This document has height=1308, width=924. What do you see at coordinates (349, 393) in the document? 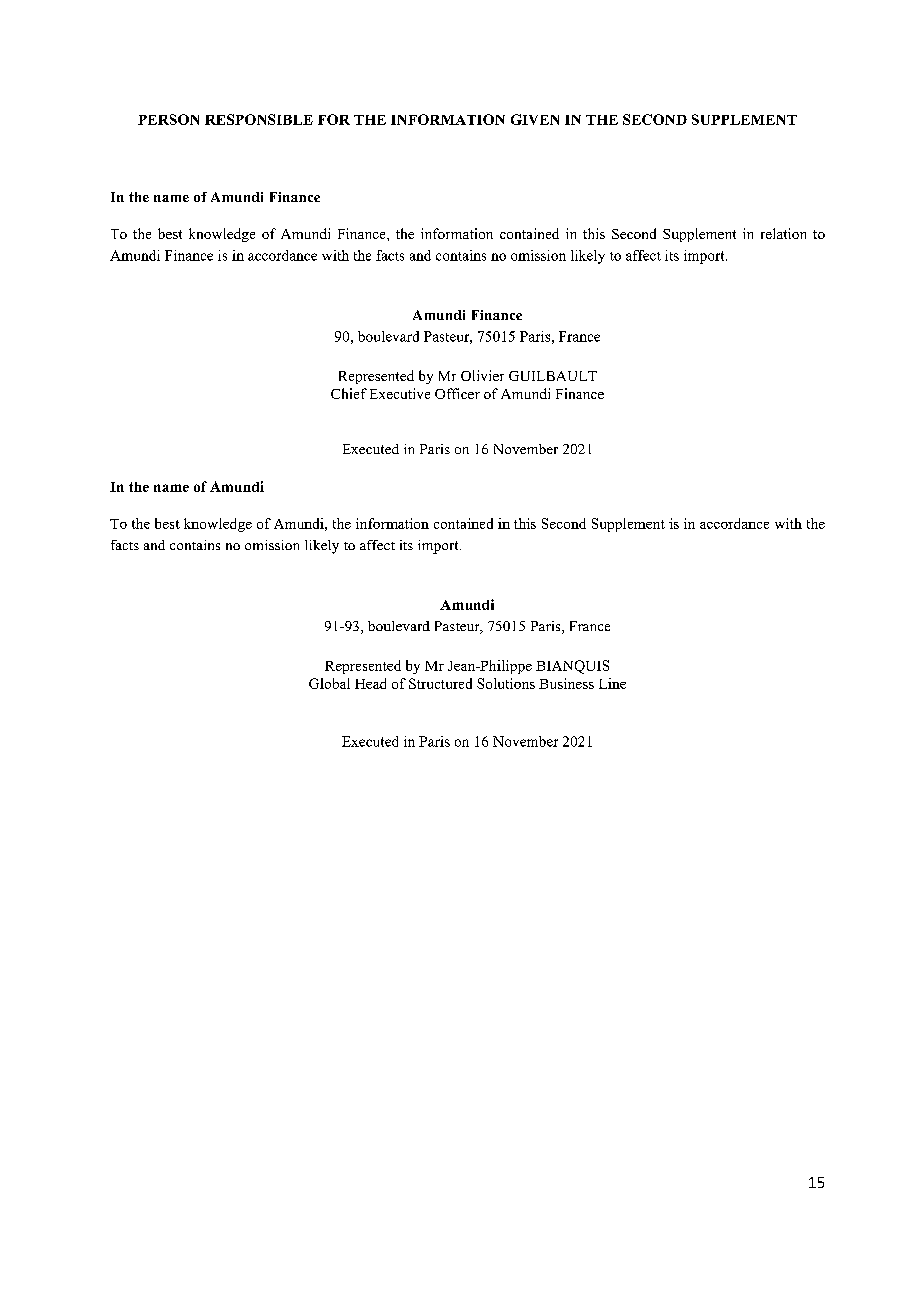
I see `Chief` at bounding box center [349, 393].
